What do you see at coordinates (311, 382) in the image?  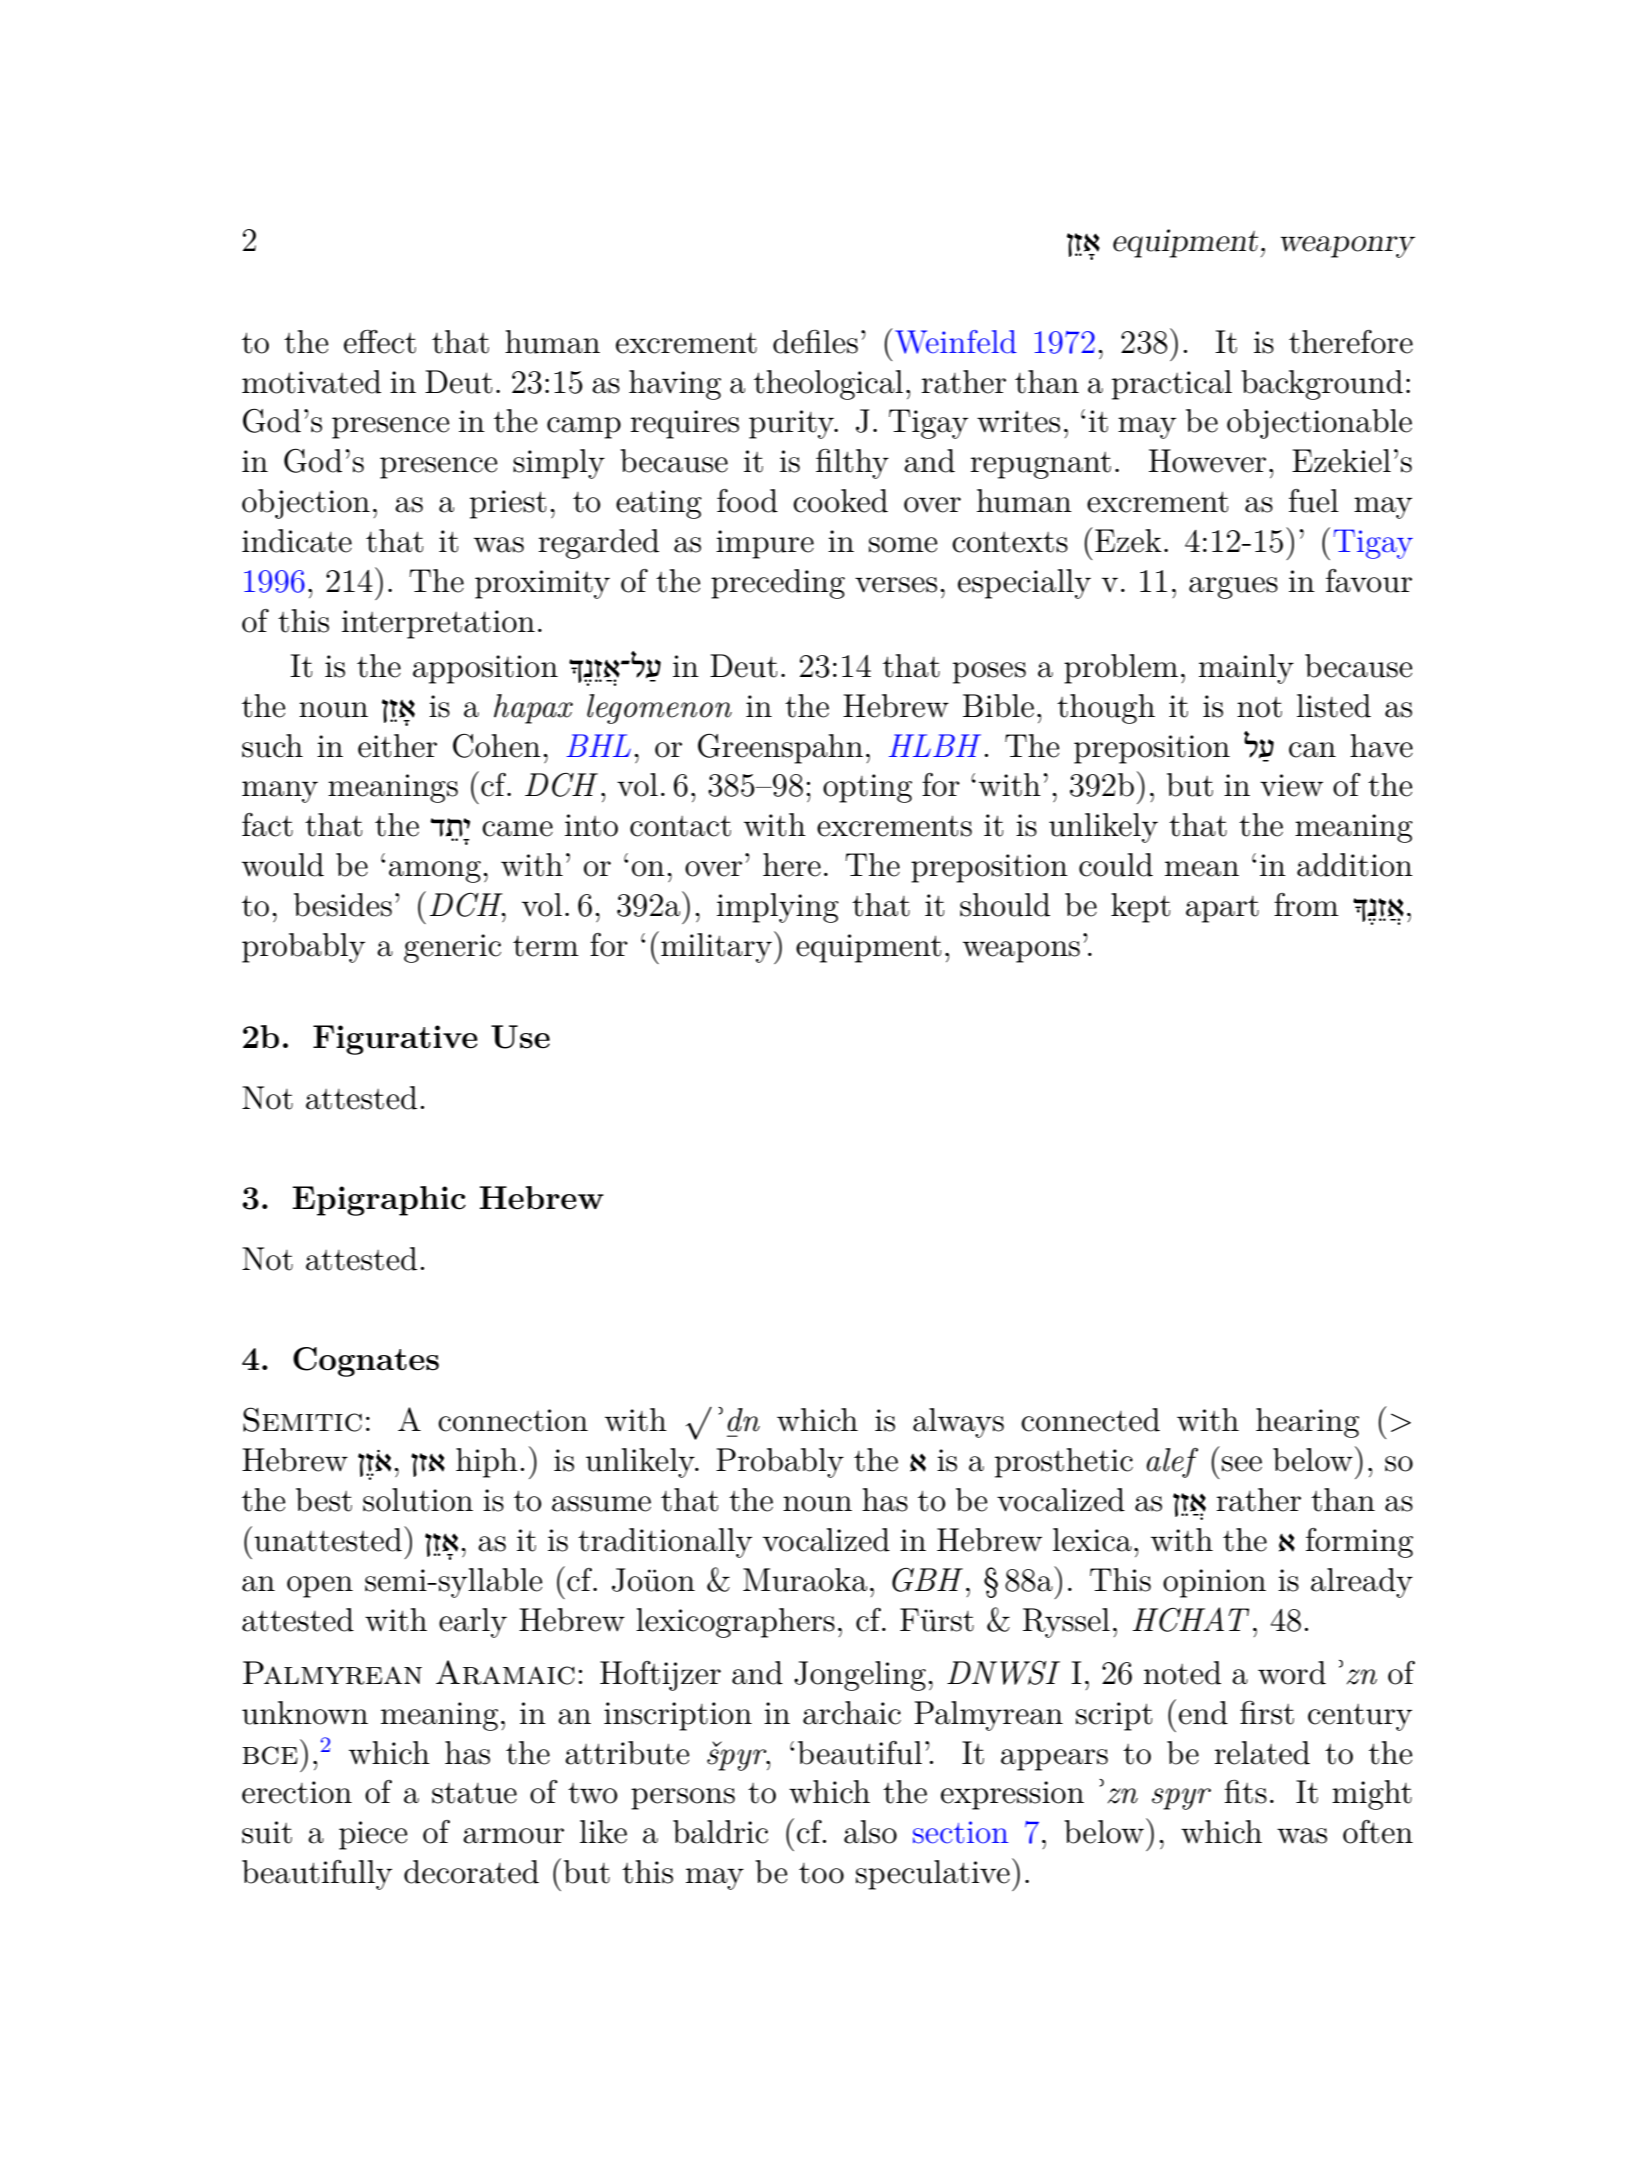 I see `motivated` at bounding box center [311, 382].
